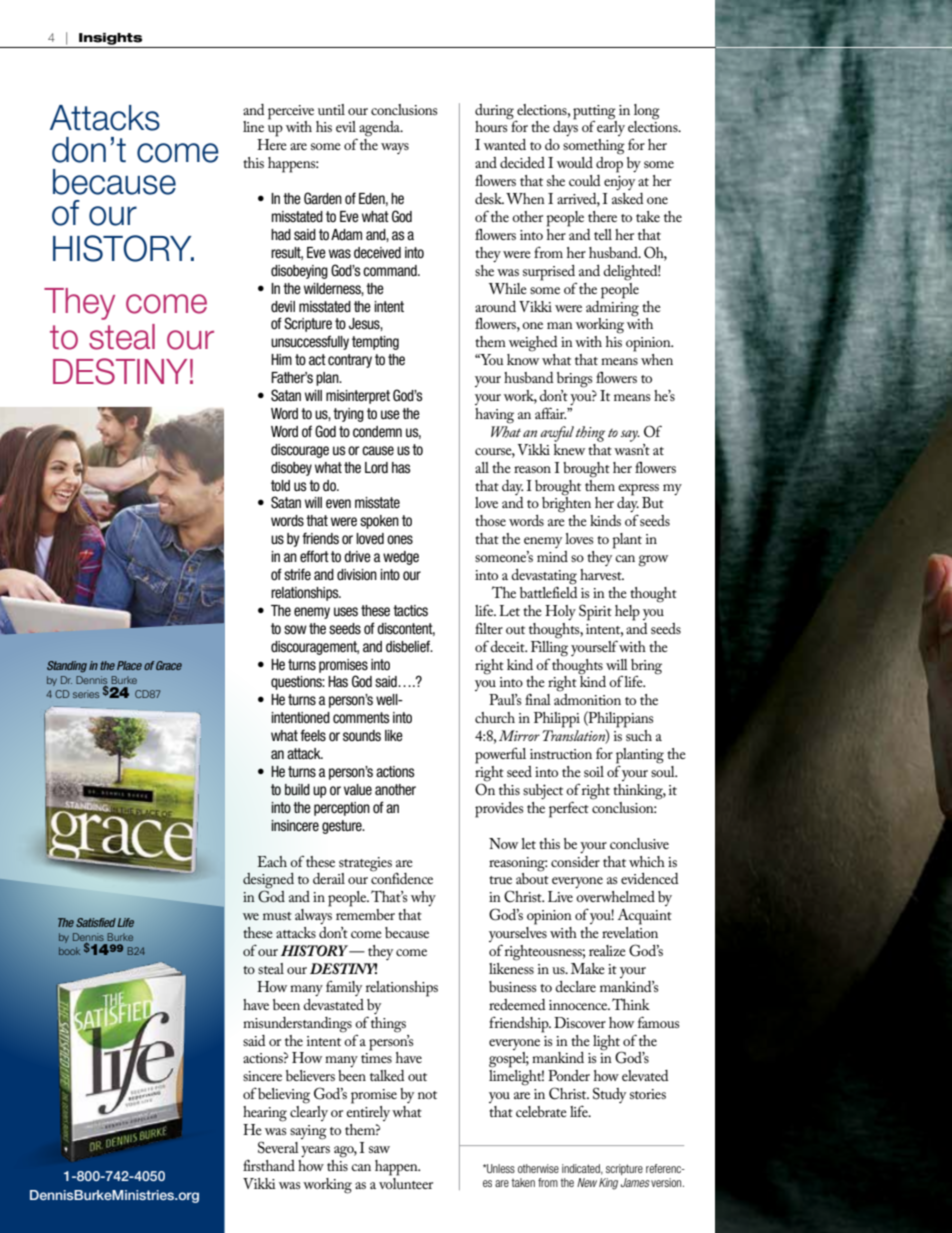 The height and width of the image is (1233, 952). I want to click on saw, so click(379, 1149).
